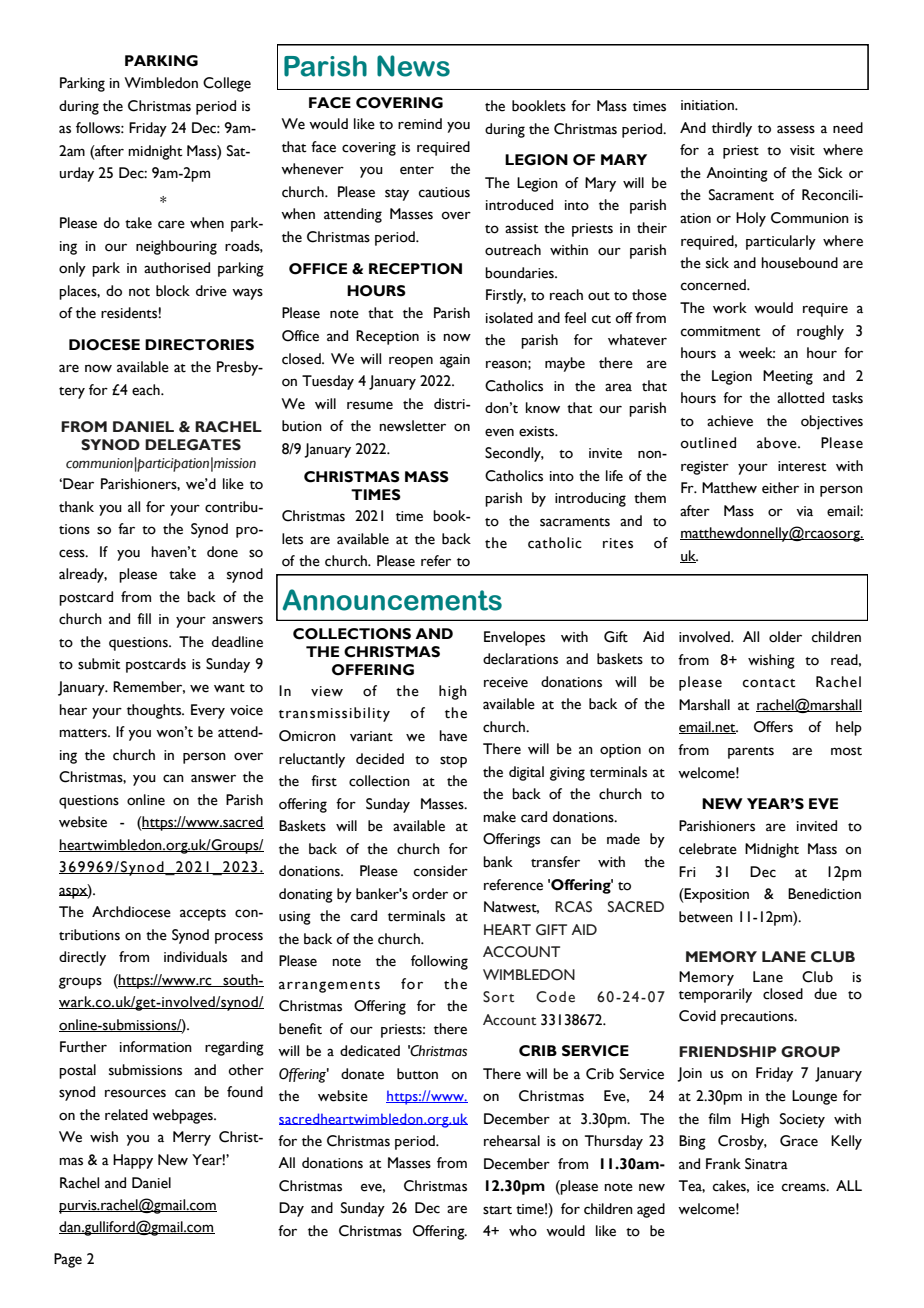 The width and height of the screenshot is (924, 1308). Describe the element at coordinates (455, 361) in the screenshot. I see `again` at that location.
